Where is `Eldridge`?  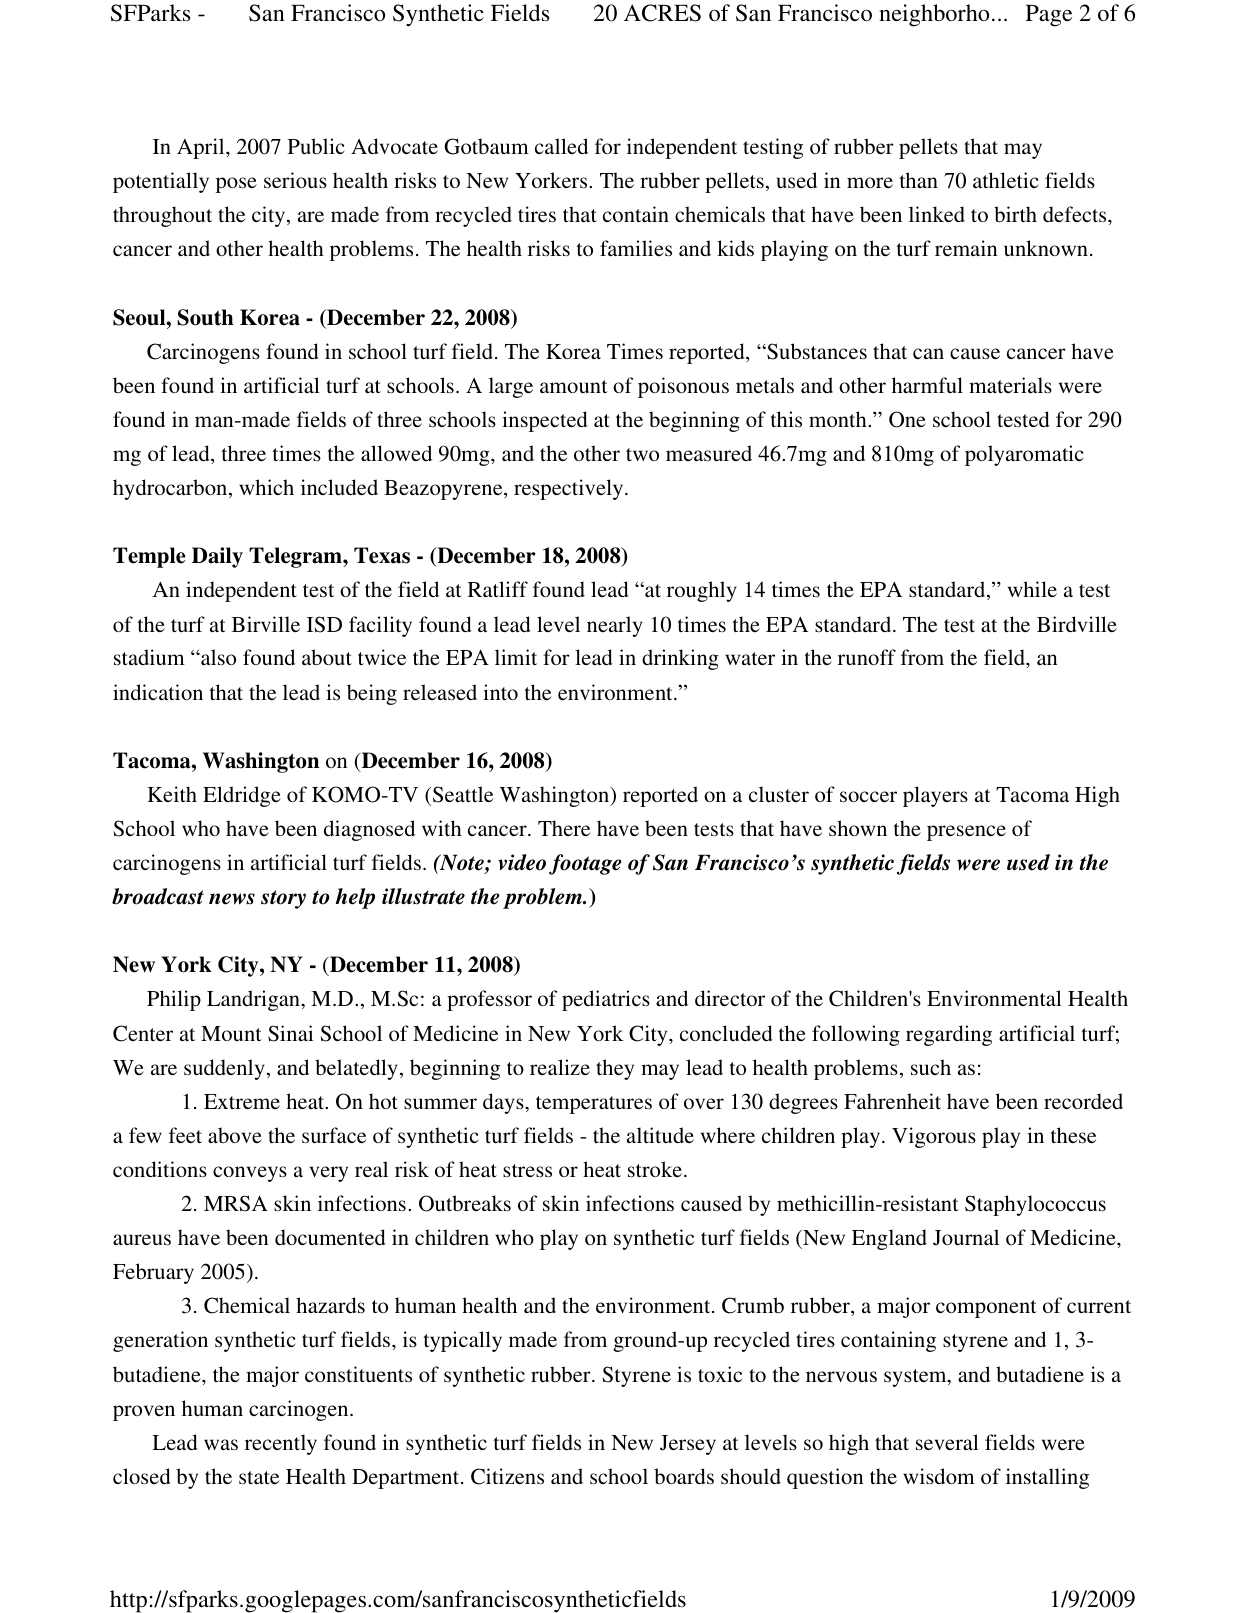
Eldridge is located at coordinates (242, 796).
